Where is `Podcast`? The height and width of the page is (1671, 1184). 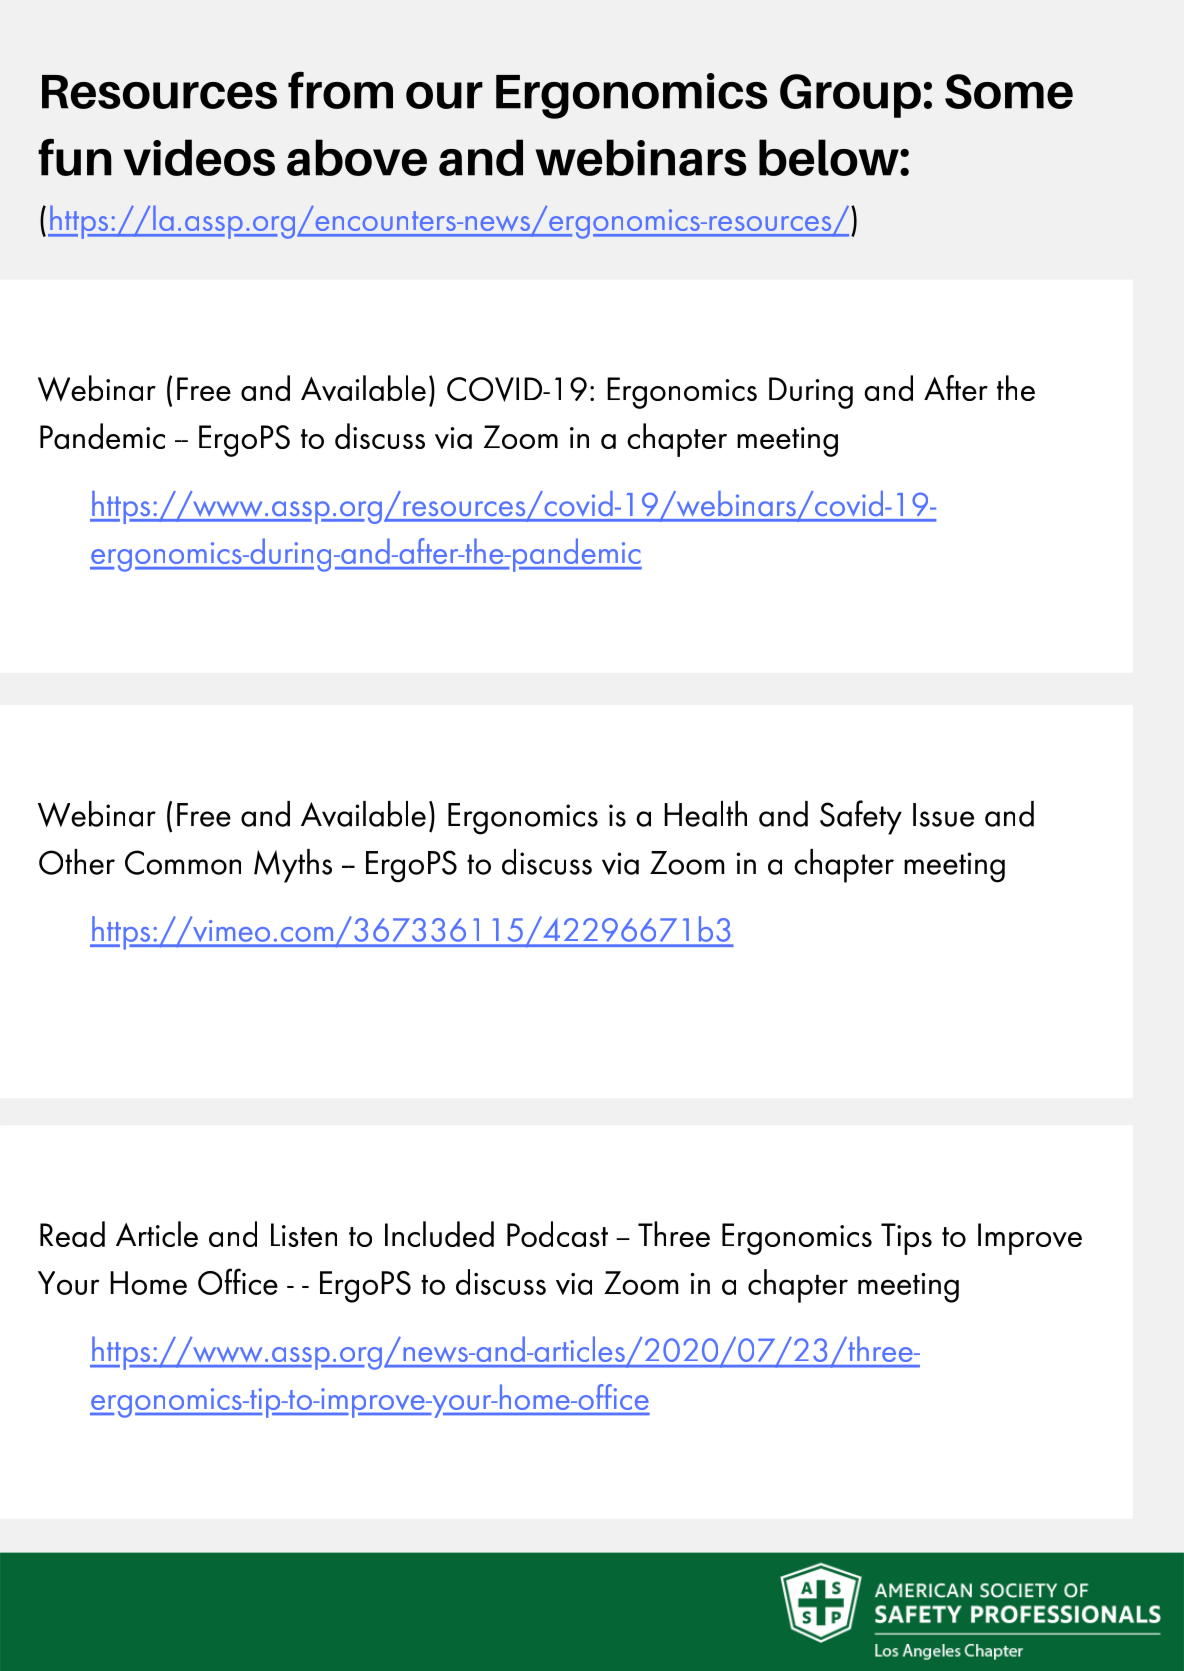 Podcast is located at coordinates (557, 1234).
